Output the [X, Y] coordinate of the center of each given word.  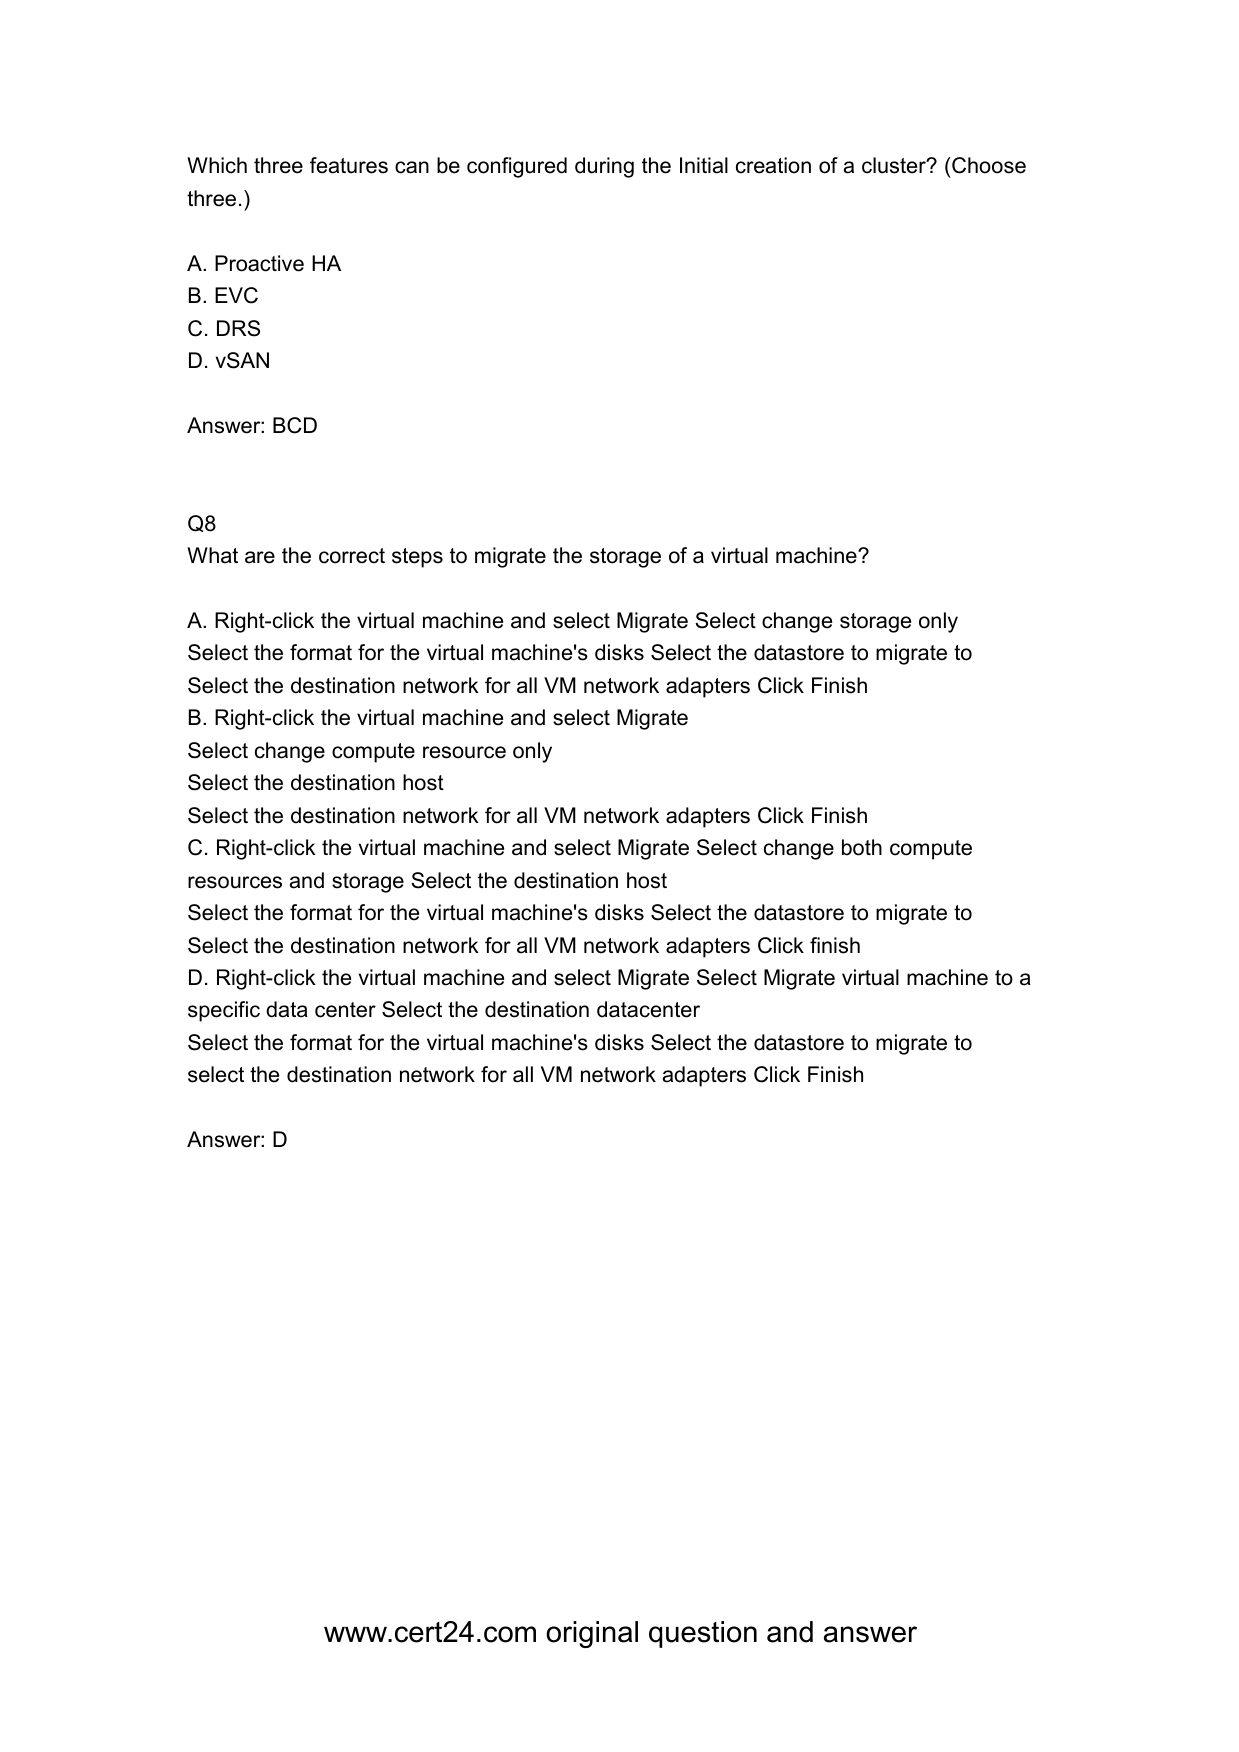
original [592, 1634]
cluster [895, 165]
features [349, 165]
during [604, 167]
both [862, 847]
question [703, 1634]
